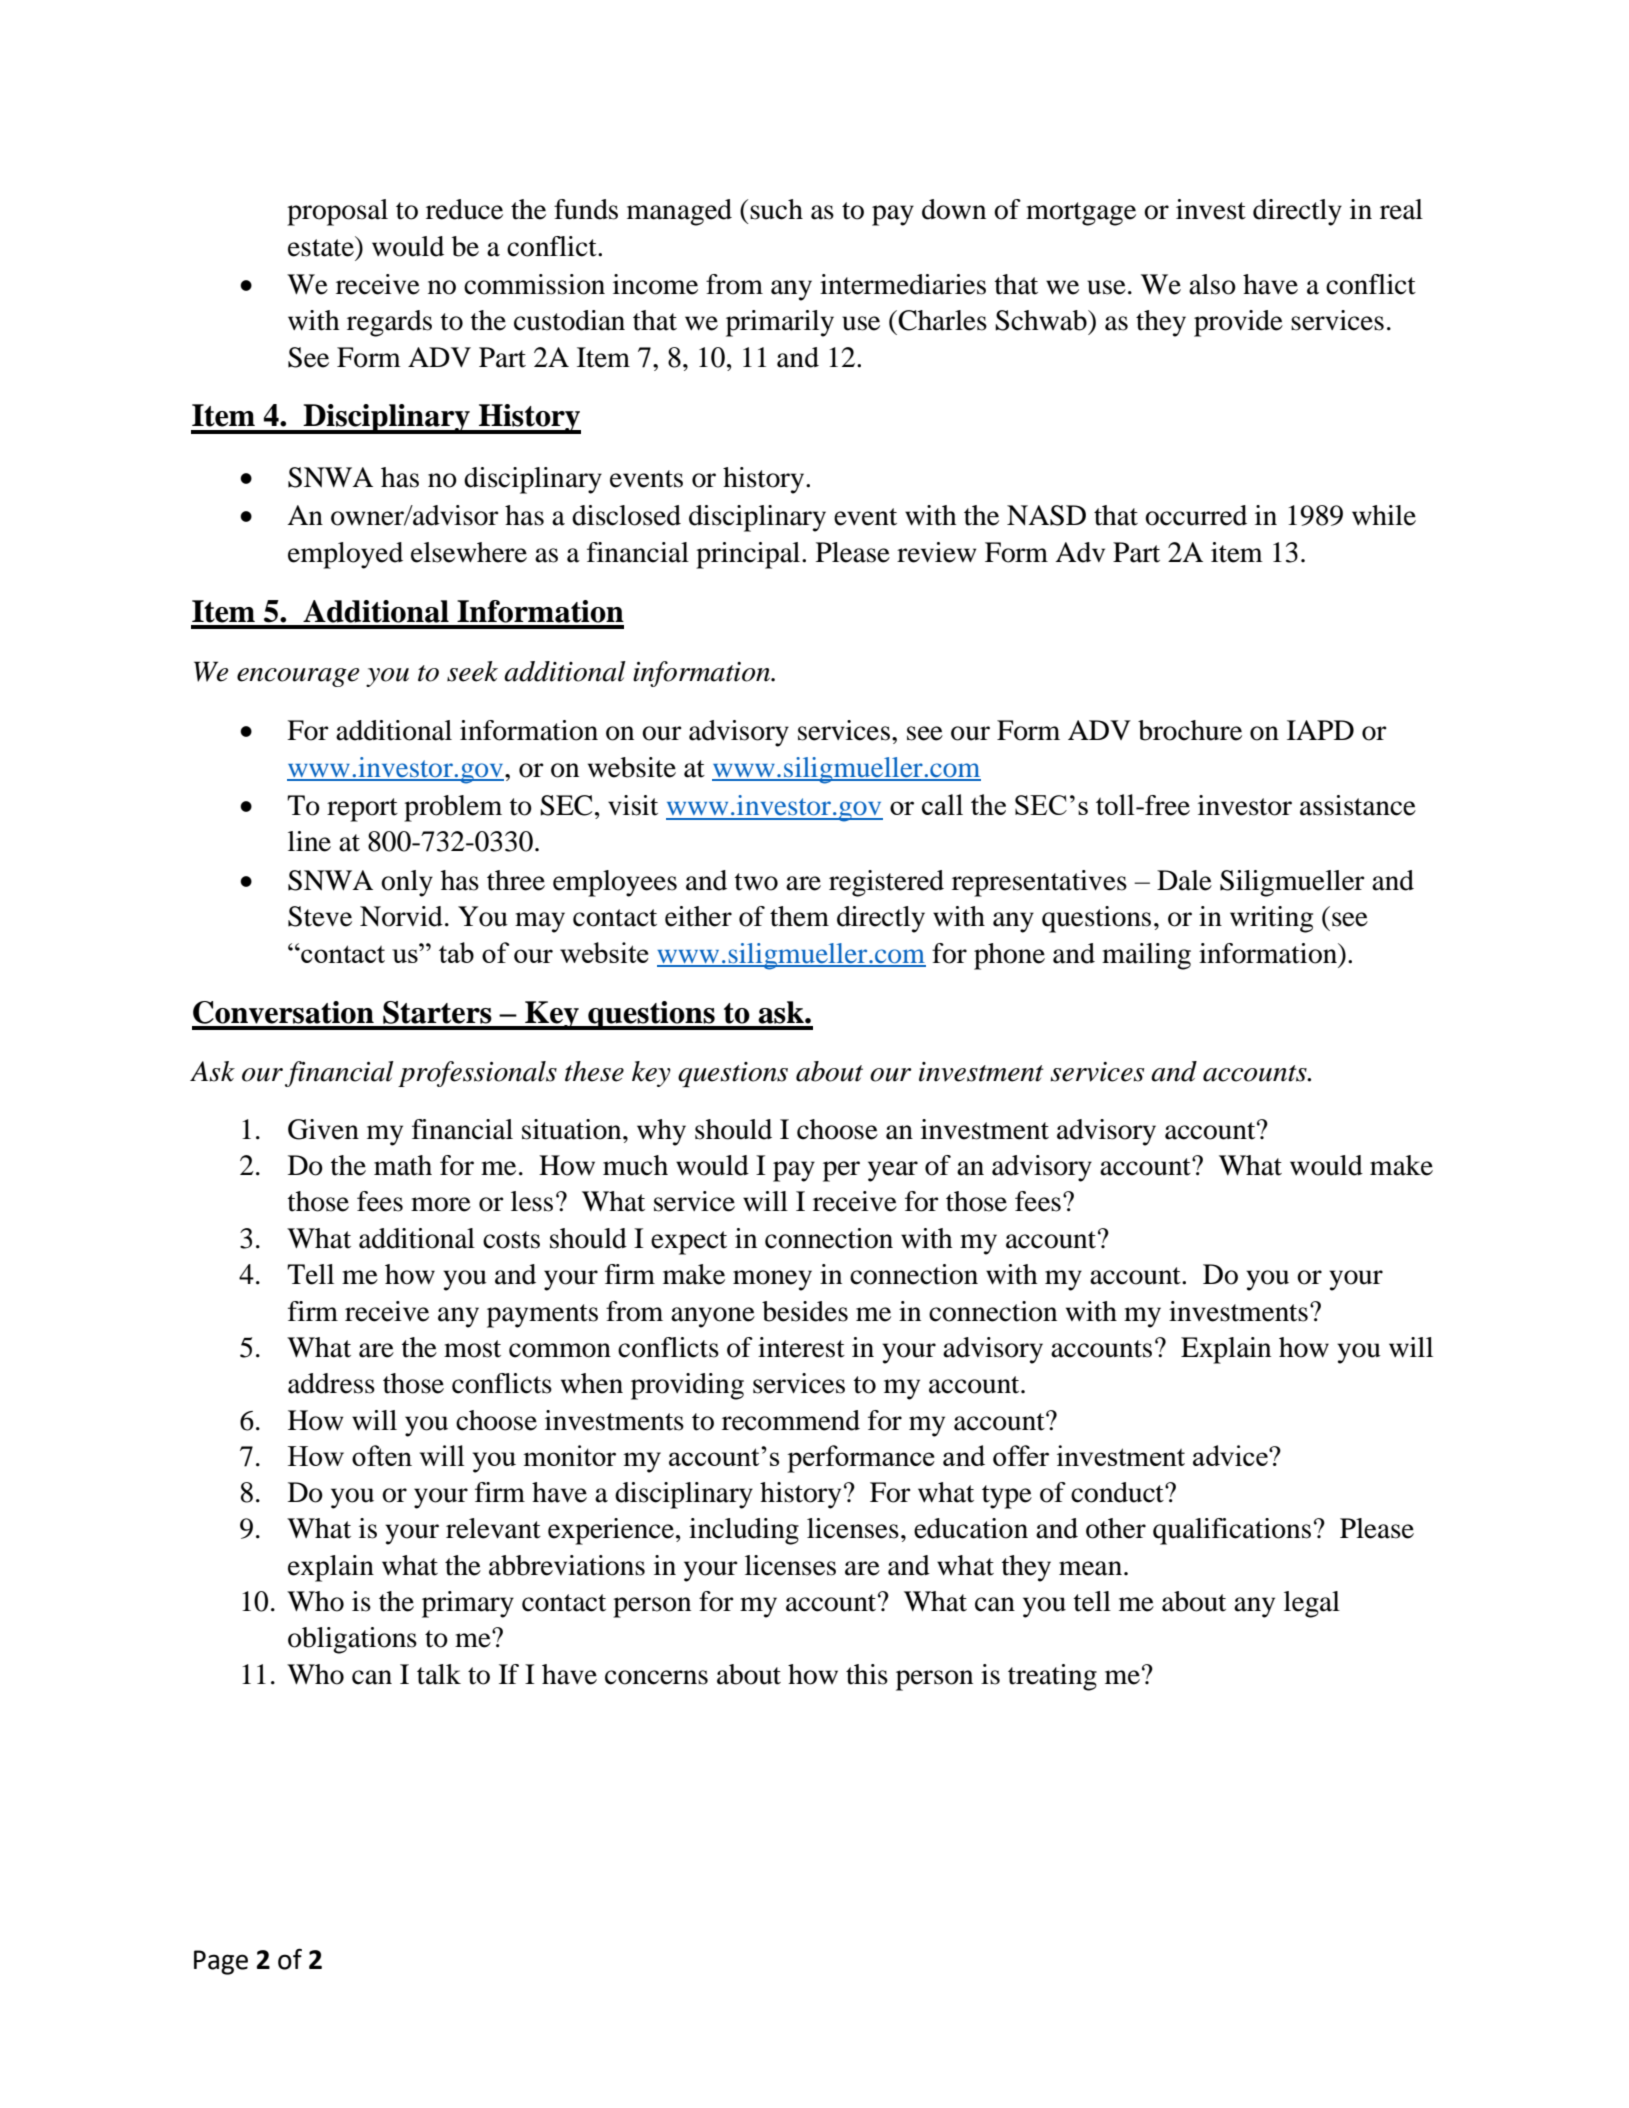 The image size is (1629, 2108). What do you see at coordinates (776, 209) in the screenshot?
I see `such` at bounding box center [776, 209].
